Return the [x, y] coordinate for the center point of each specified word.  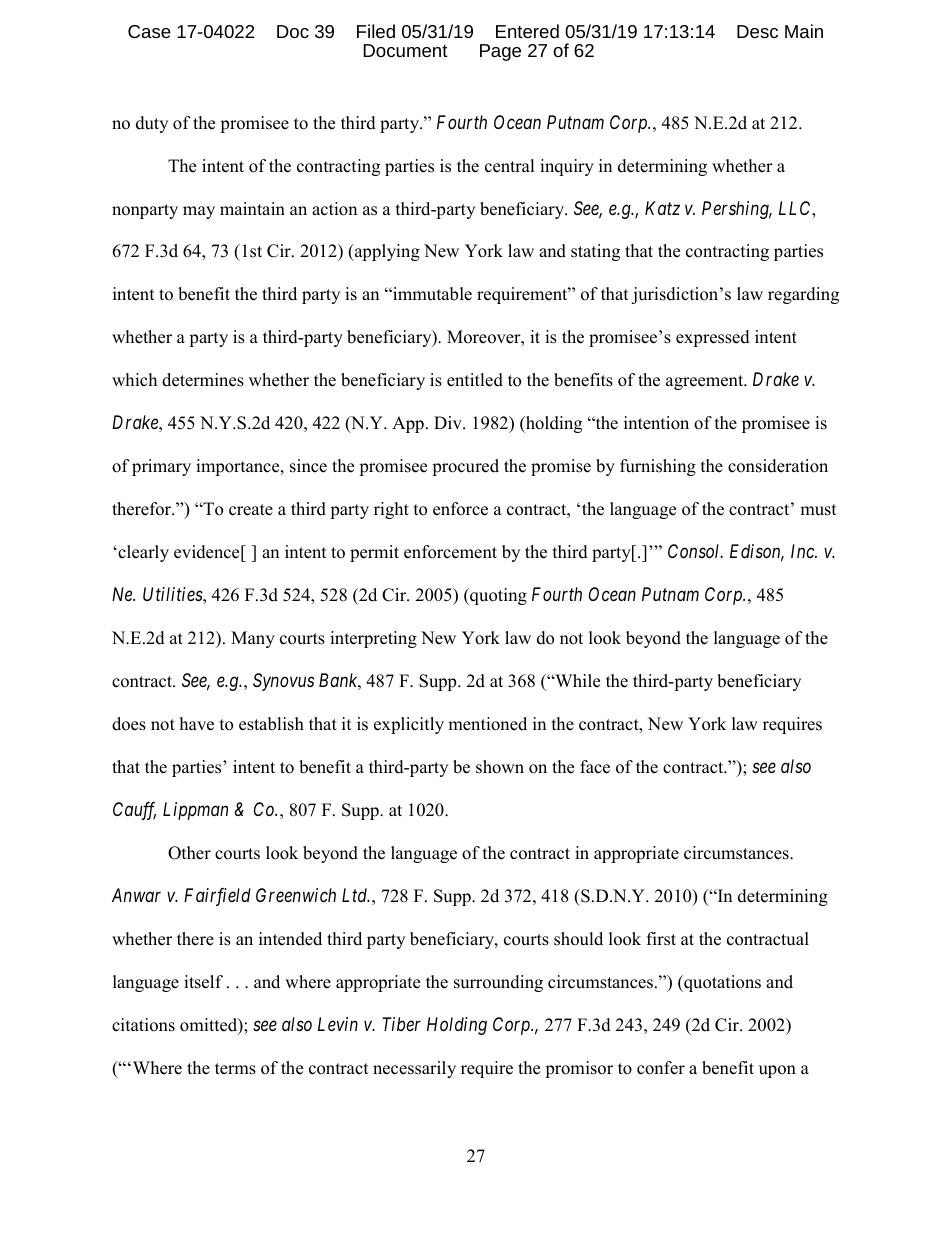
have [197, 724]
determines [203, 380]
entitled [475, 380]
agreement [706, 382]
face [595, 767]
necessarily [414, 1069]
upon [777, 1071]
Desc [757, 31]
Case [149, 31]
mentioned [487, 724]
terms [235, 1069]
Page [500, 52]
